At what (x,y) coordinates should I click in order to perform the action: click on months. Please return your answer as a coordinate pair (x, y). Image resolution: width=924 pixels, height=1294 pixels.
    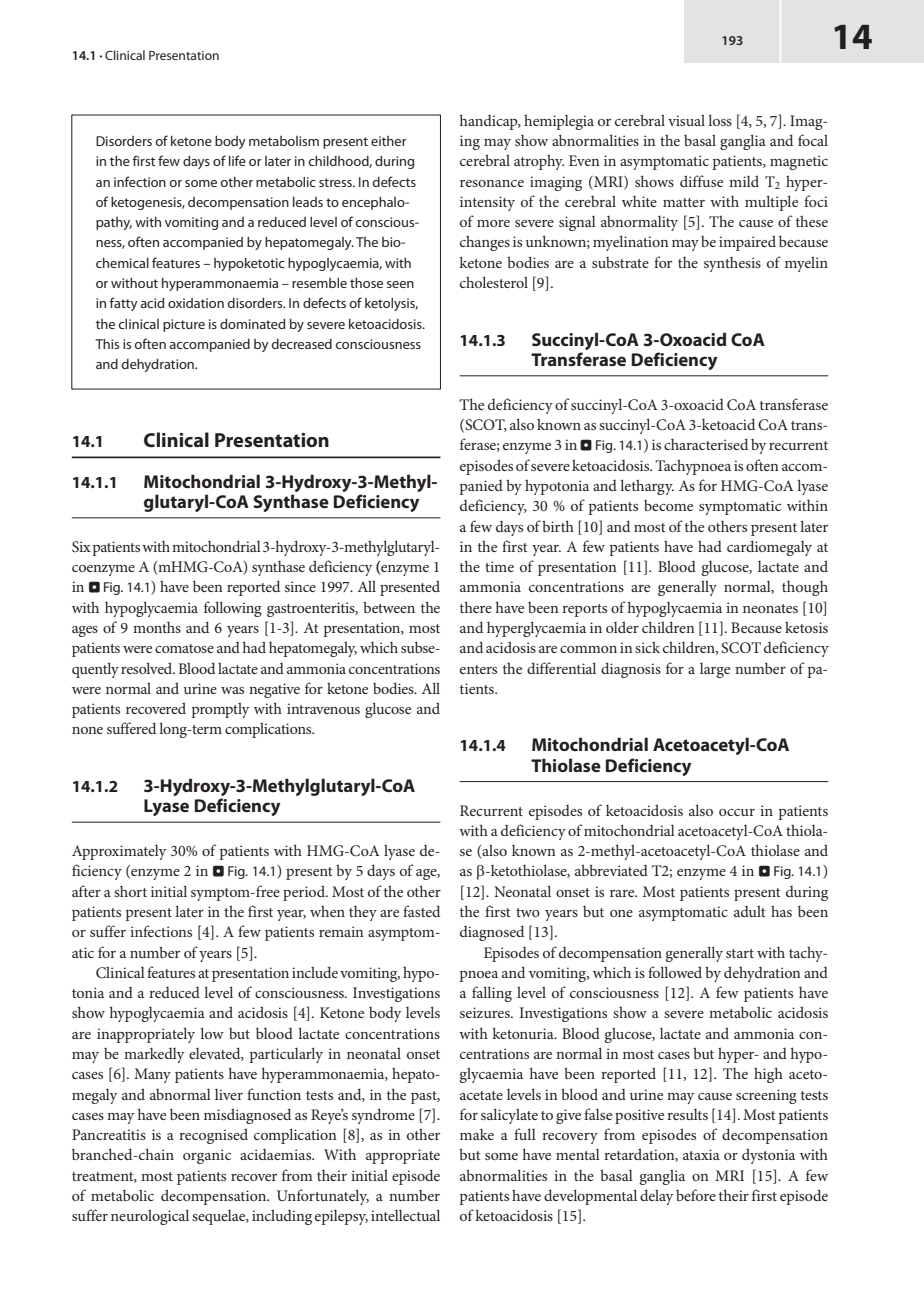
    Looking at the image, I should click on (157, 627).
